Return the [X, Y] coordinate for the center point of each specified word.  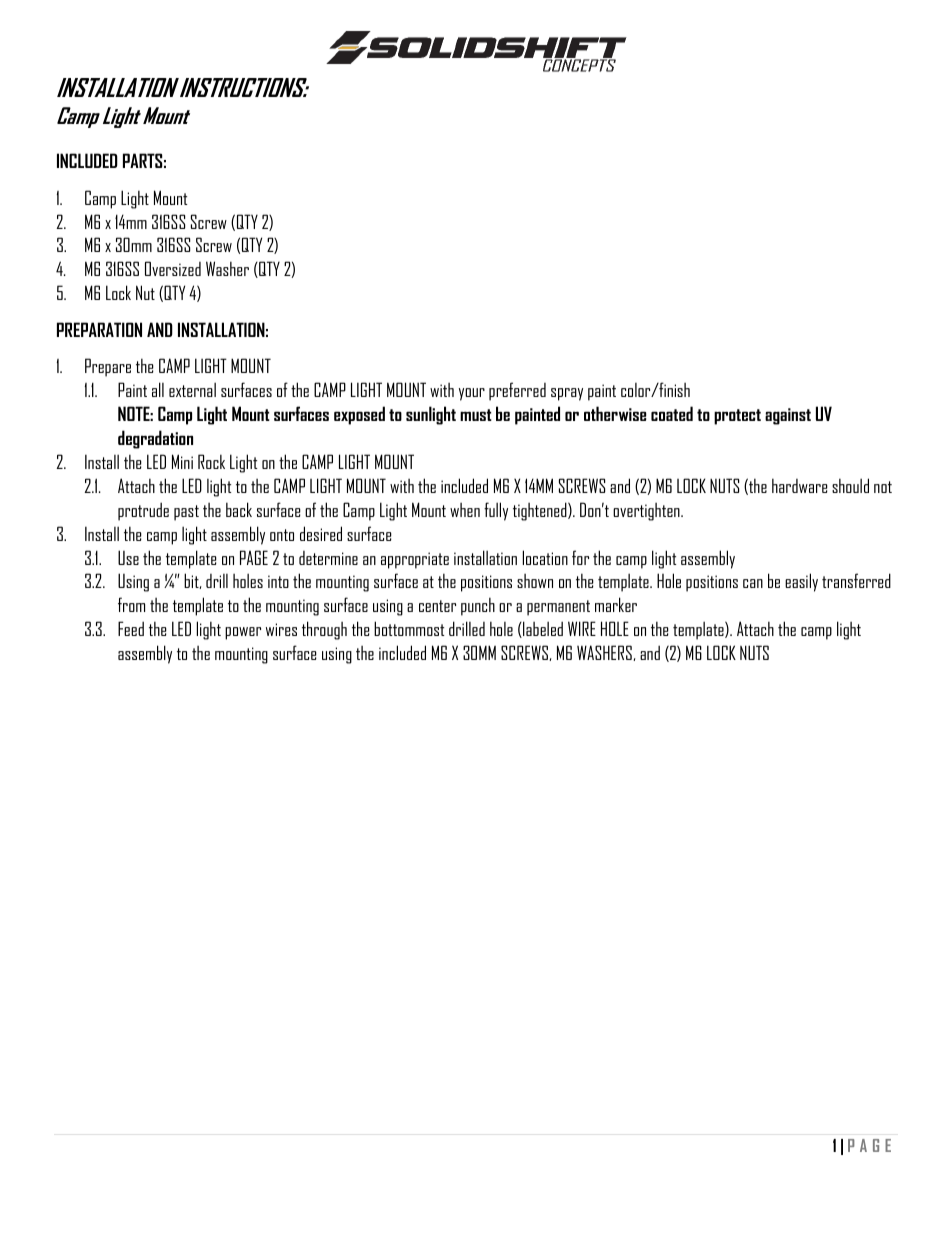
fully [496, 511]
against [788, 416]
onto [282, 535]
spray [567, 394]
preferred [517, 391]
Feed [131, 628]
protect [737, 417]
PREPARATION [99, 329]
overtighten [647, 512]
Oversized [173, 268]
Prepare [108, 367]
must [476, 415]
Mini [182, 461]
